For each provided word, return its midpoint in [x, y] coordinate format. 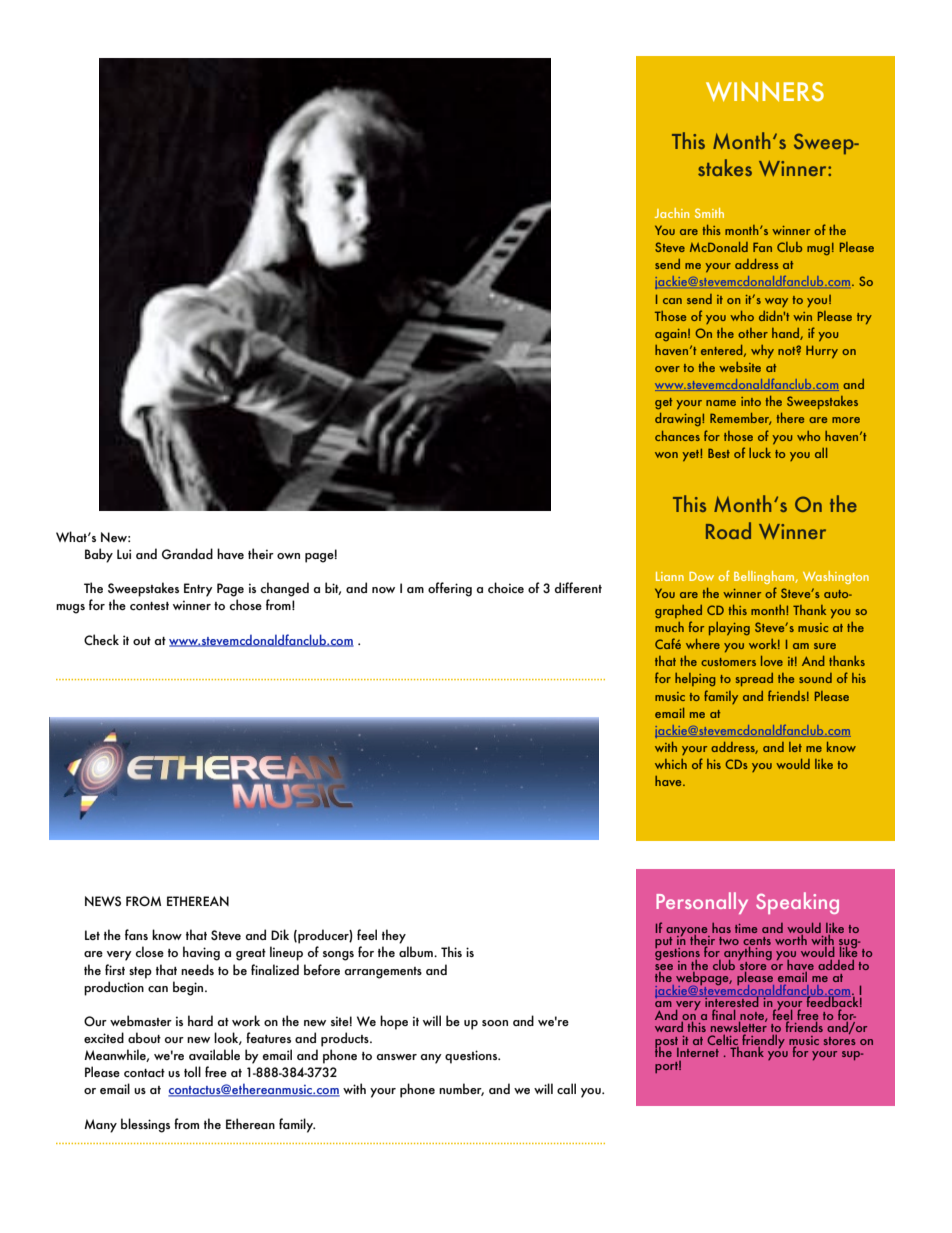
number [461, 1089]
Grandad [187, 553]
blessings [145, 1125]
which [671, 764]
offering [450, 589]
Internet [698, 1052]
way [776, 302]
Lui [124, 554]
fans [136, 934]
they [394, 936]
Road [728, 530]
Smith [709, 213]
